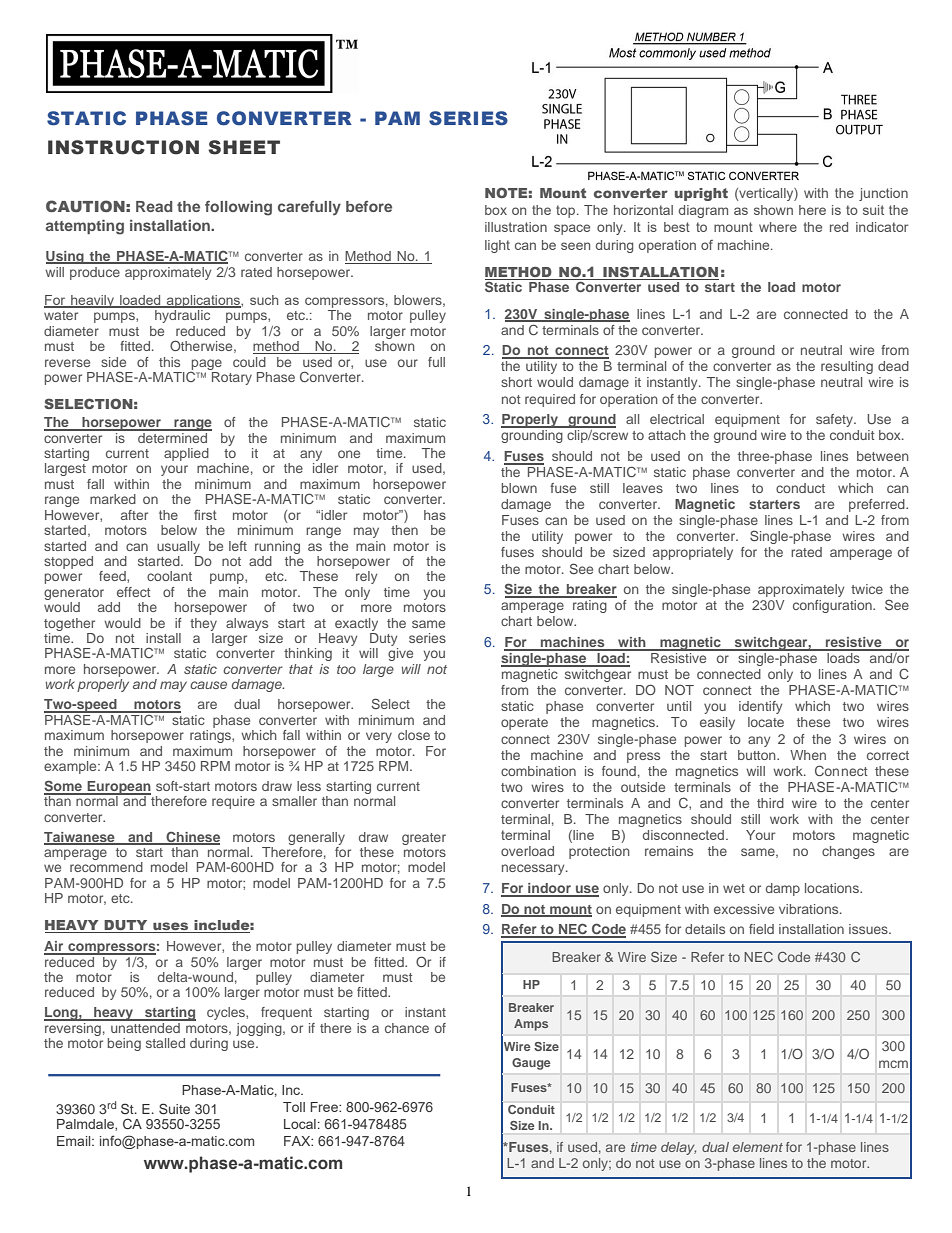 This image has width=952, height=1233. What do you see at coordinates (770, 803) in the image?
I see `third` at bounding box center [770, 803].
